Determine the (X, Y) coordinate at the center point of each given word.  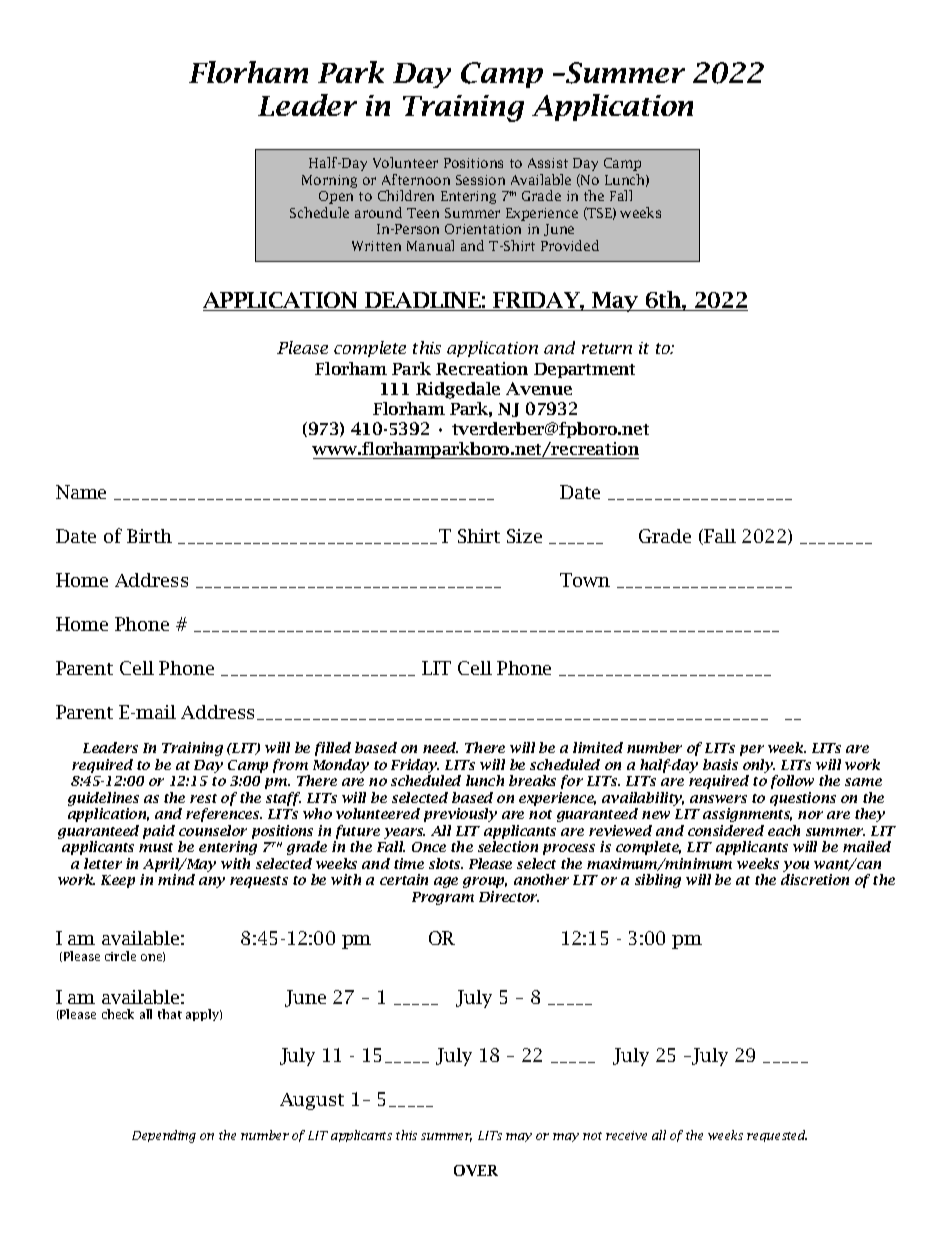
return (607, 348)
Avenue (539, 388)
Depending (164, 1136)
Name (81, 492)
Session (480, 180)
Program (443, 898)
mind (176, 879)
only (759, 766)
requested (777, 1136)
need (440, 747)
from (290, 766)
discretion (815, 879)
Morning (329, 181)
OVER (476, 1170)
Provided (570, 245)
